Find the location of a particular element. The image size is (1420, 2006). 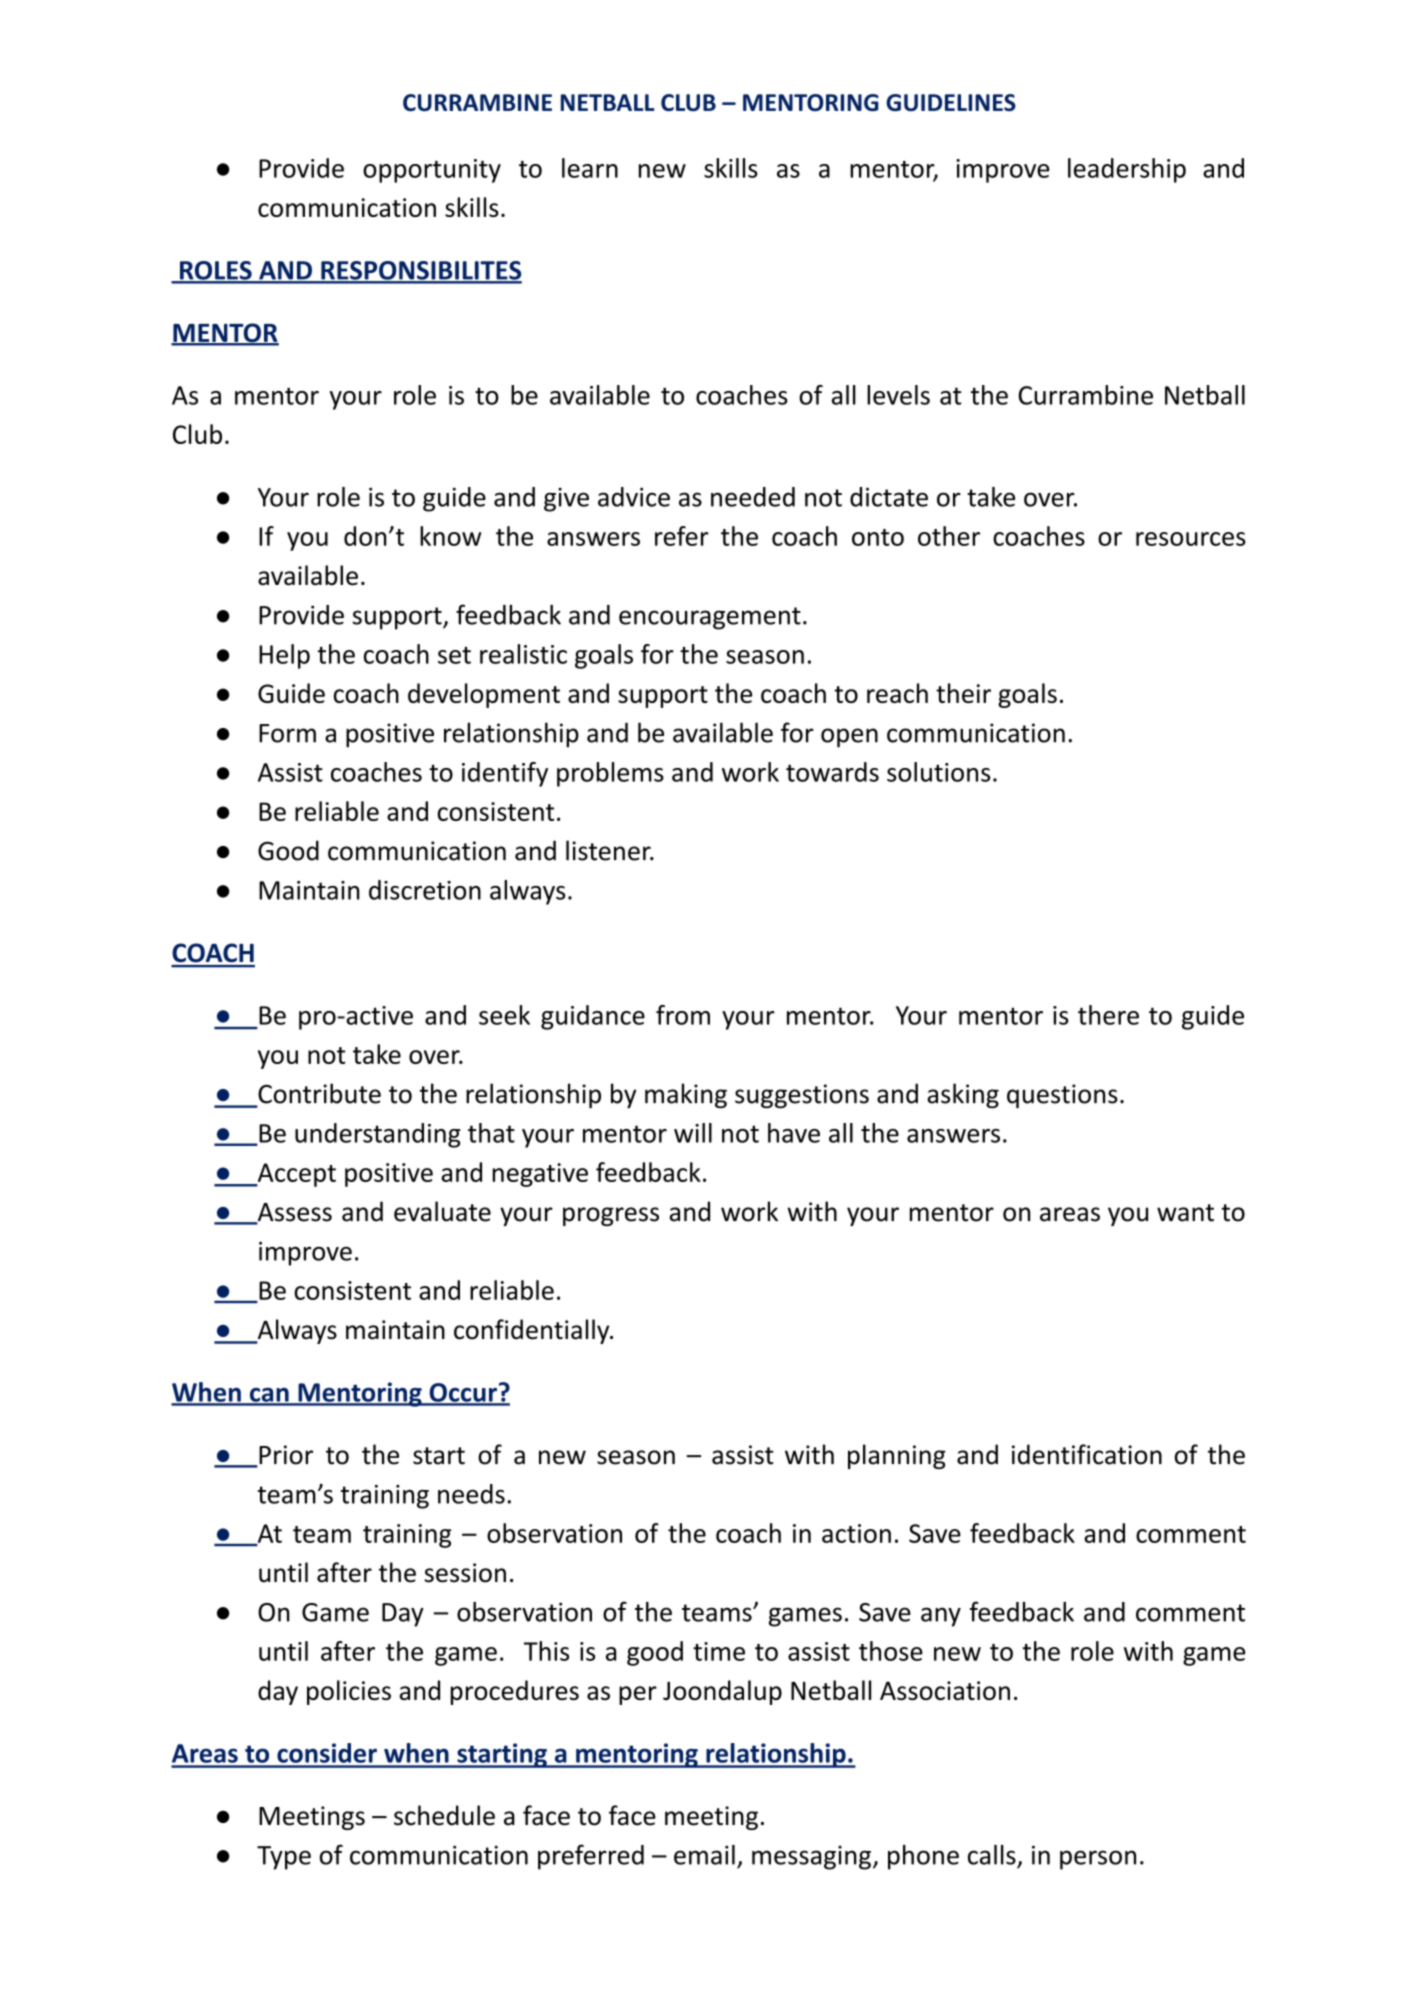

there is located at coordinates (1108, 1015).
